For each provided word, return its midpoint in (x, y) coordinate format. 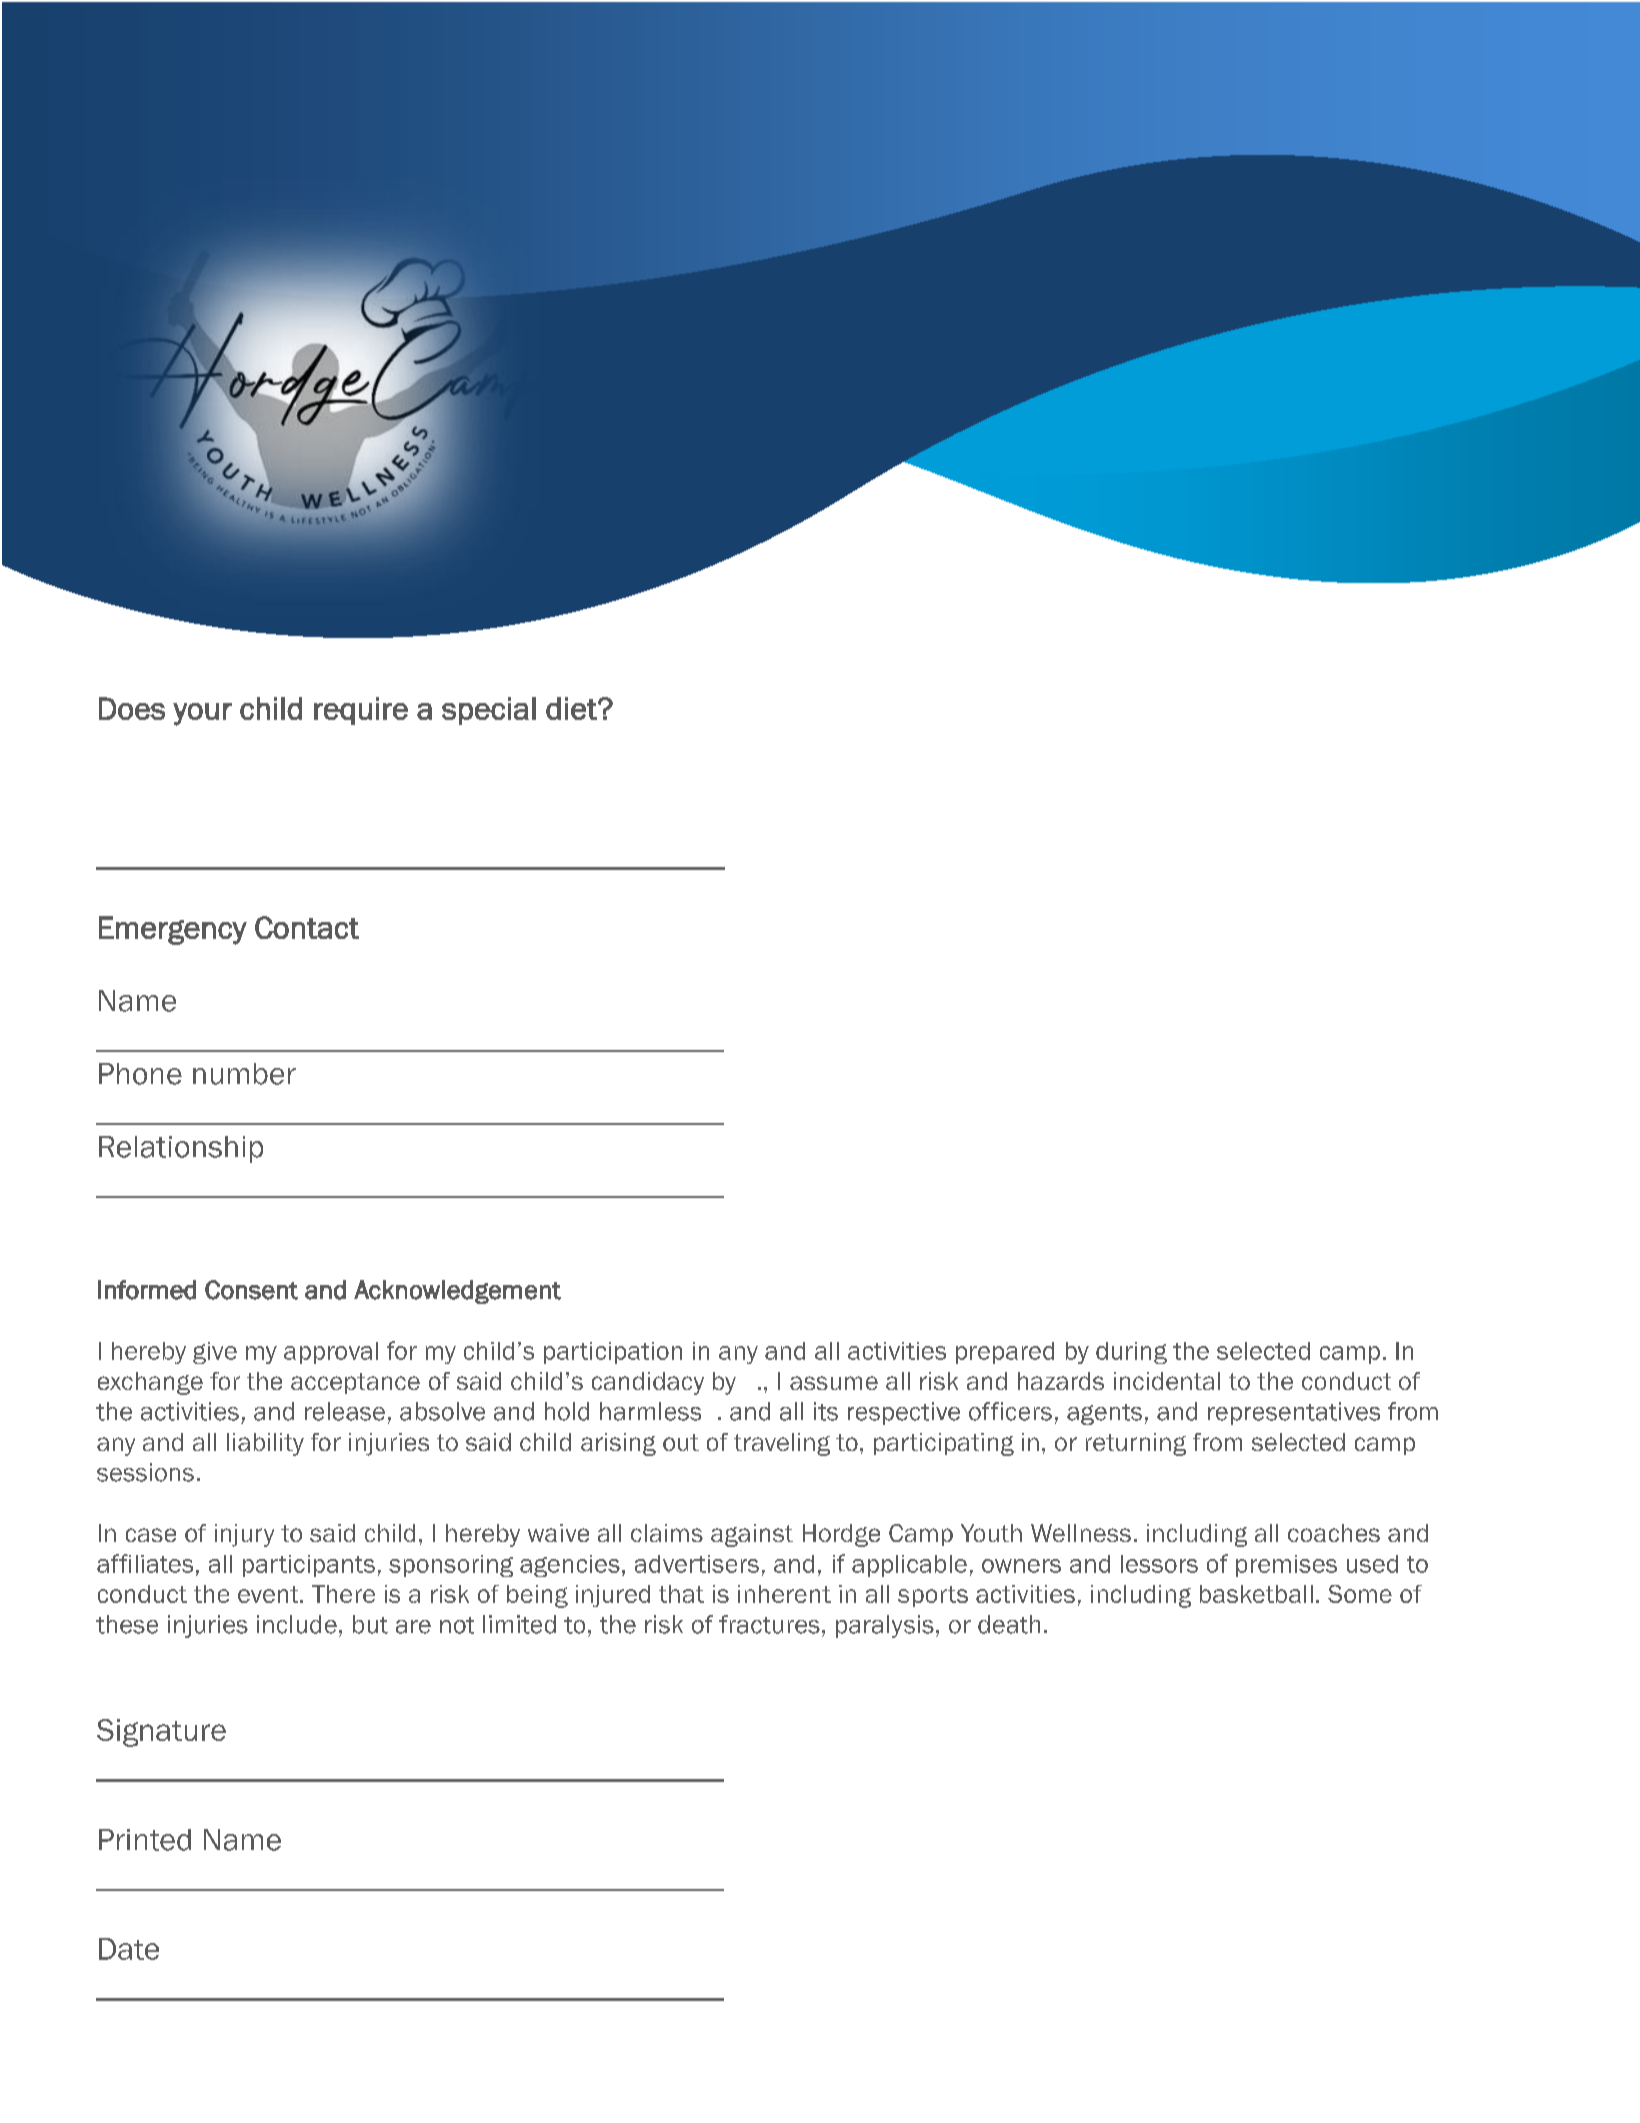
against (752, 1535)
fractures (769, 1624)
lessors (1159, 1564)
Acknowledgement (457, 1292)
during (1131, 1353)
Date (129, 1949)
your (202, 714)
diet (572, 708)
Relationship (181, 1149)
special (489, 711)
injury (244, 1535)
